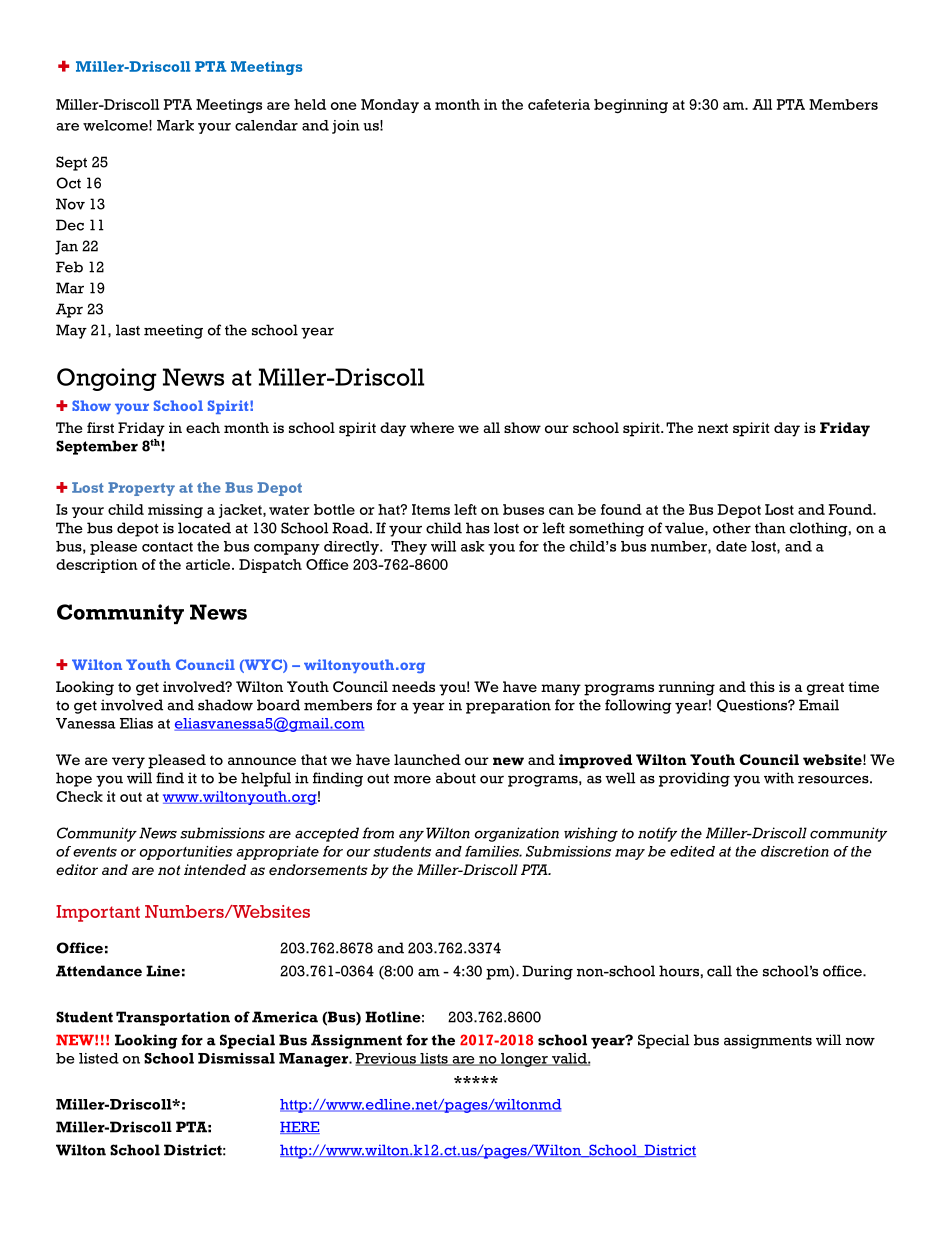 Image resolution: width=952 pixels, height=1233 pixels. Describe the element at coordinates (209, 564) in the screenshot. I see `article` at that location.
